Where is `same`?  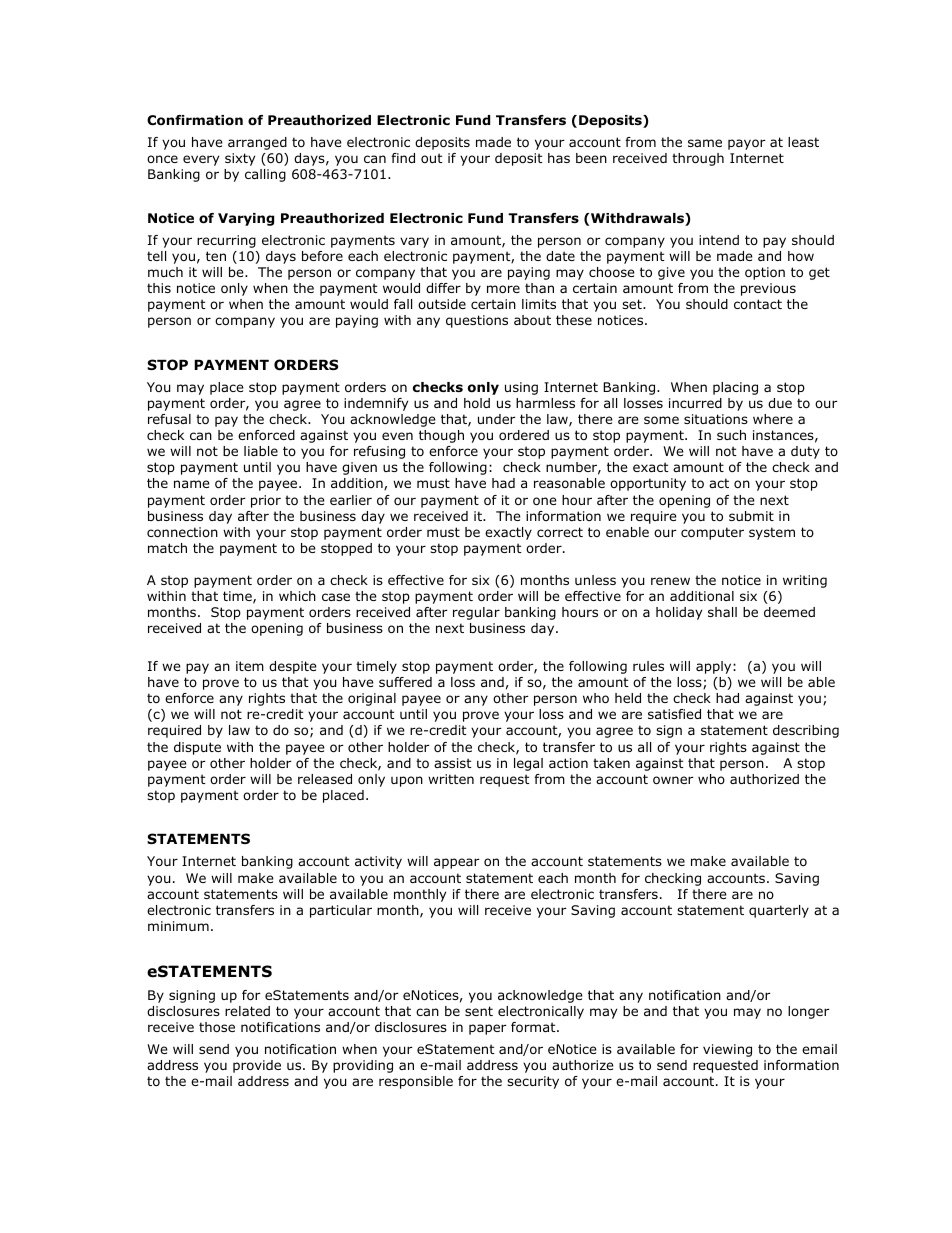 same is located at coordinates (705, 143).
